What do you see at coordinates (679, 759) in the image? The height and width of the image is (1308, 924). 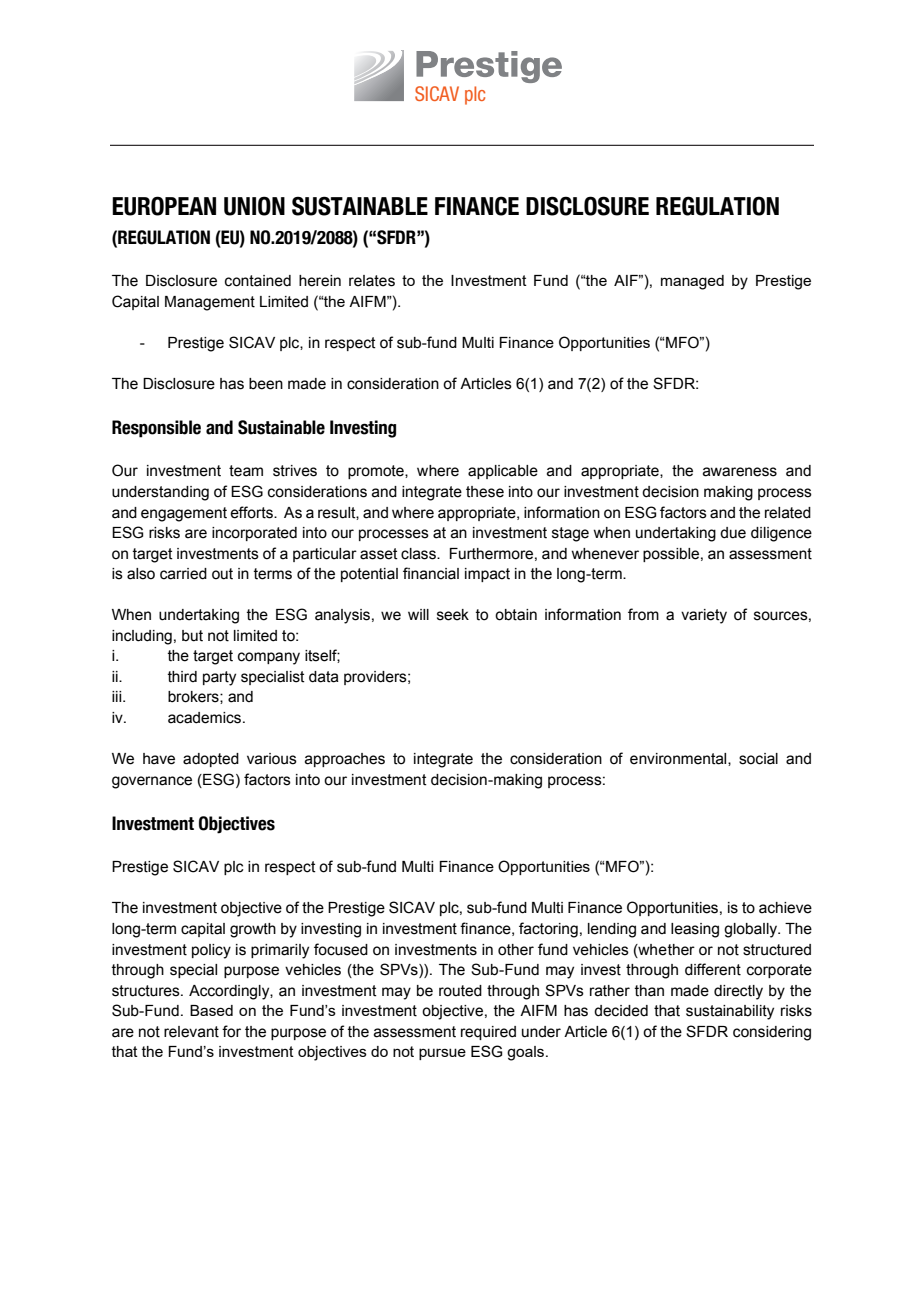 I see `environmental` at bounding box center [679, 759].
